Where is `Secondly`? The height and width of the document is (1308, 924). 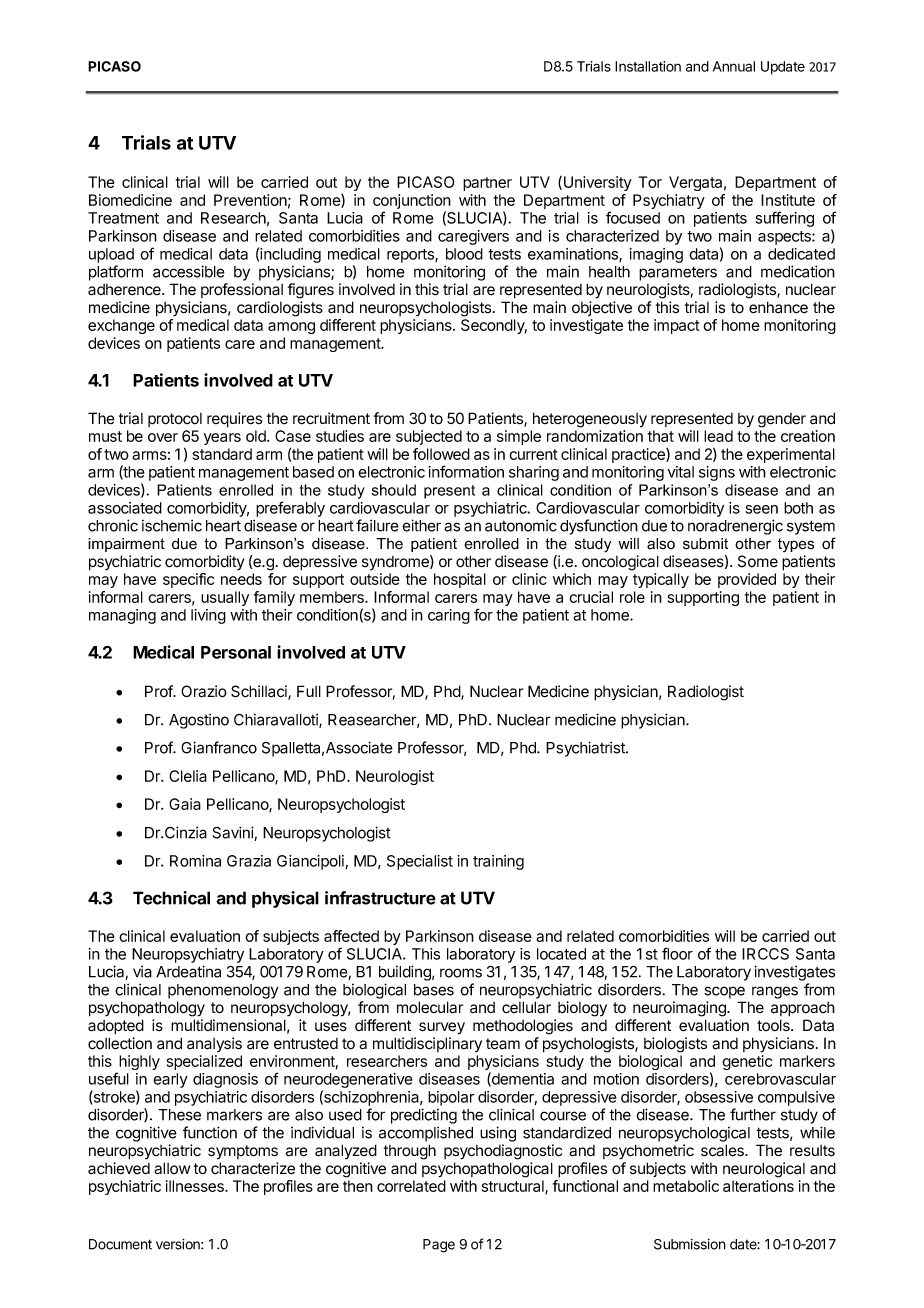 Secondly is located at coordinates (494, 326).
